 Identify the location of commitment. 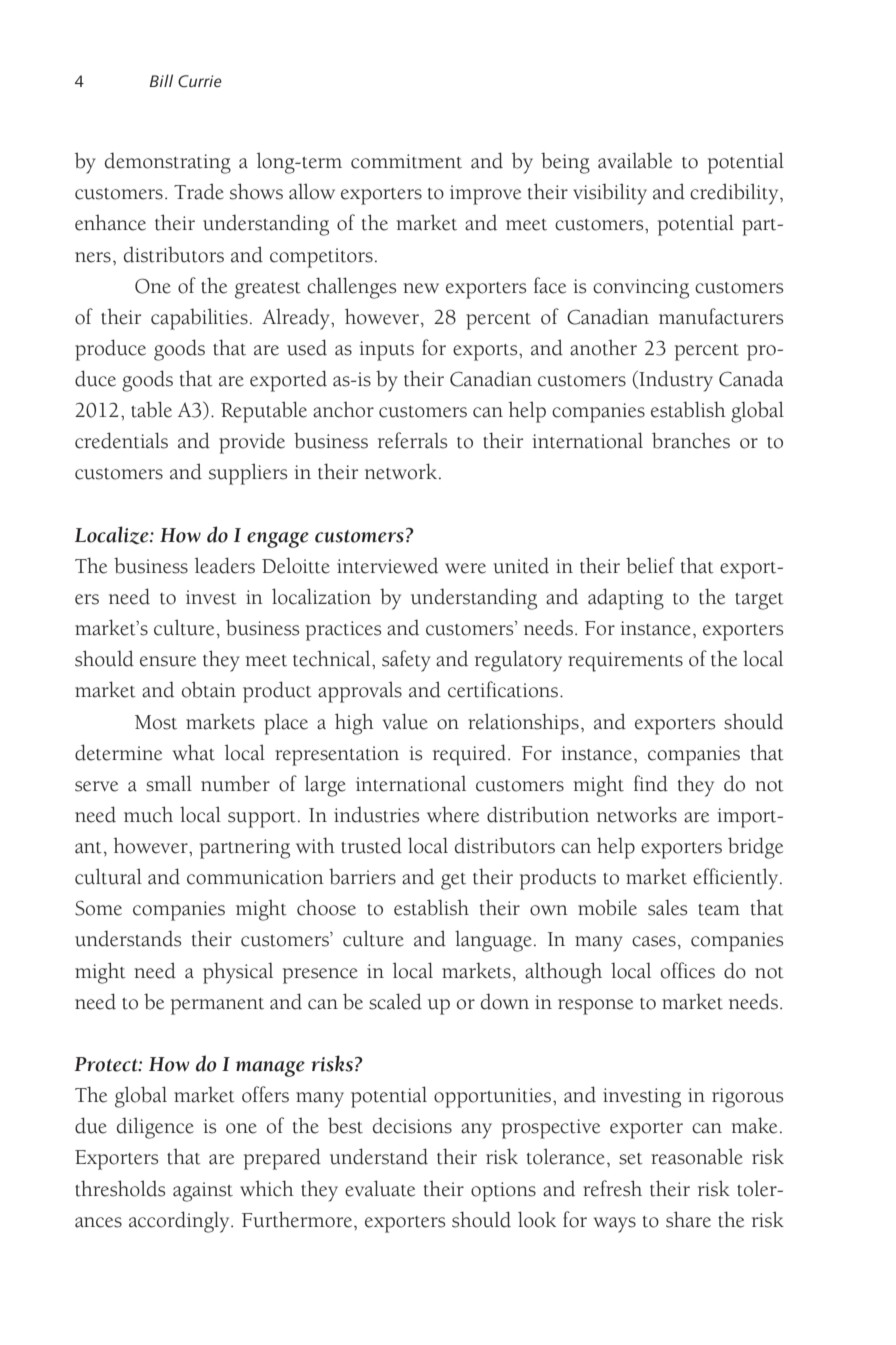
(406, 161).
